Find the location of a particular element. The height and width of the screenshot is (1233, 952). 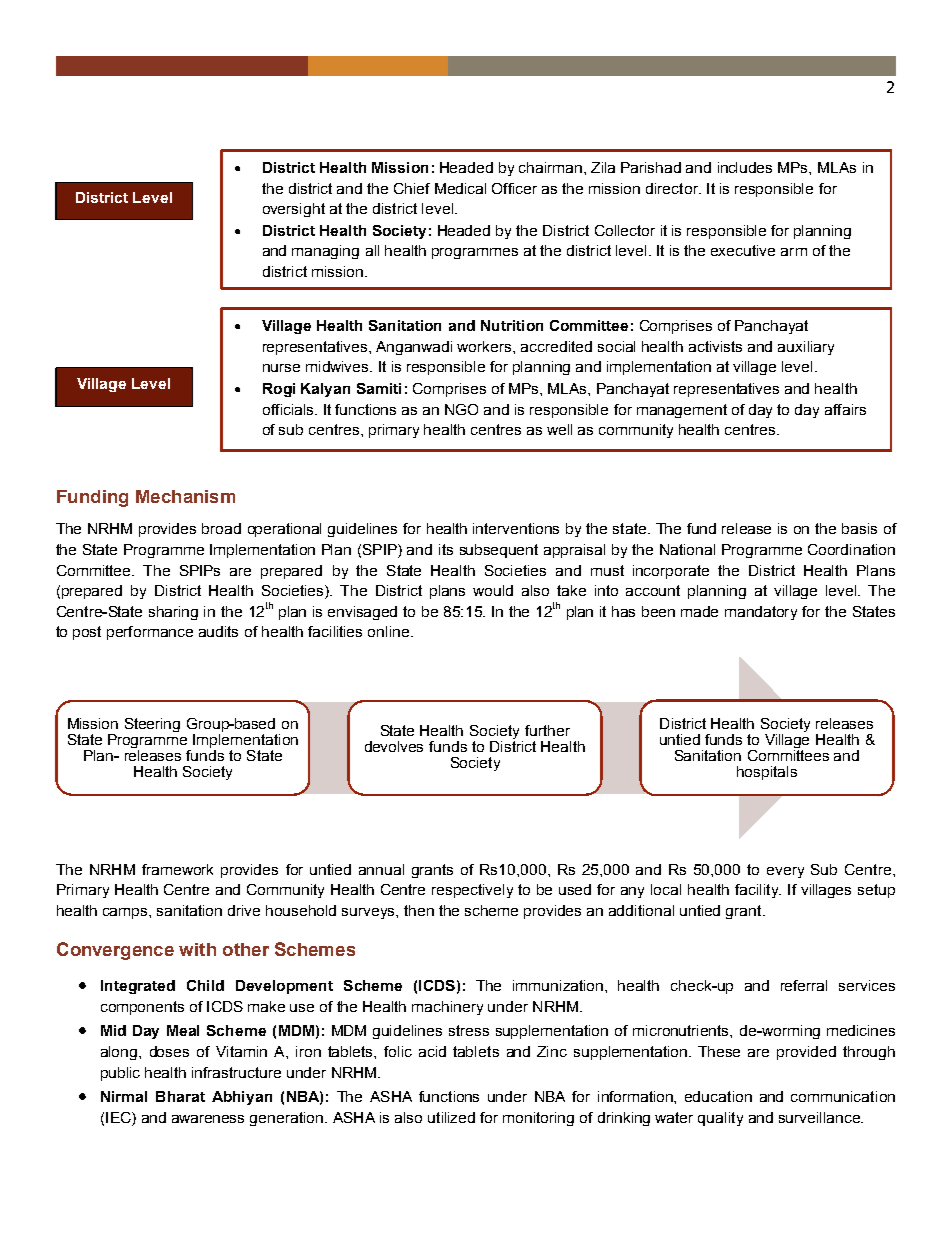

broad is located at coordinates (221, 528).
